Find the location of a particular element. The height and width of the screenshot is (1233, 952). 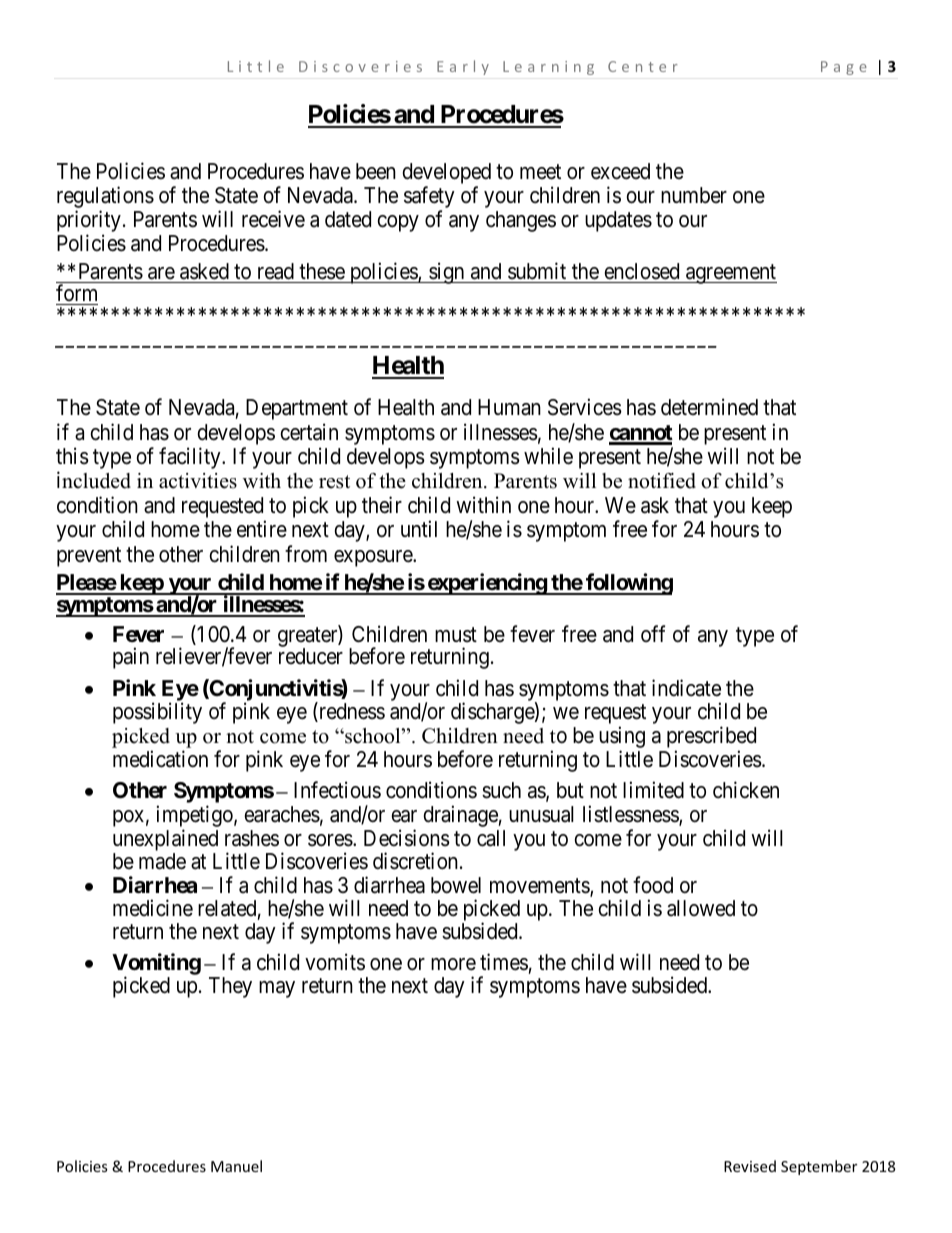

regulations is located at coordinates (105, 198).
